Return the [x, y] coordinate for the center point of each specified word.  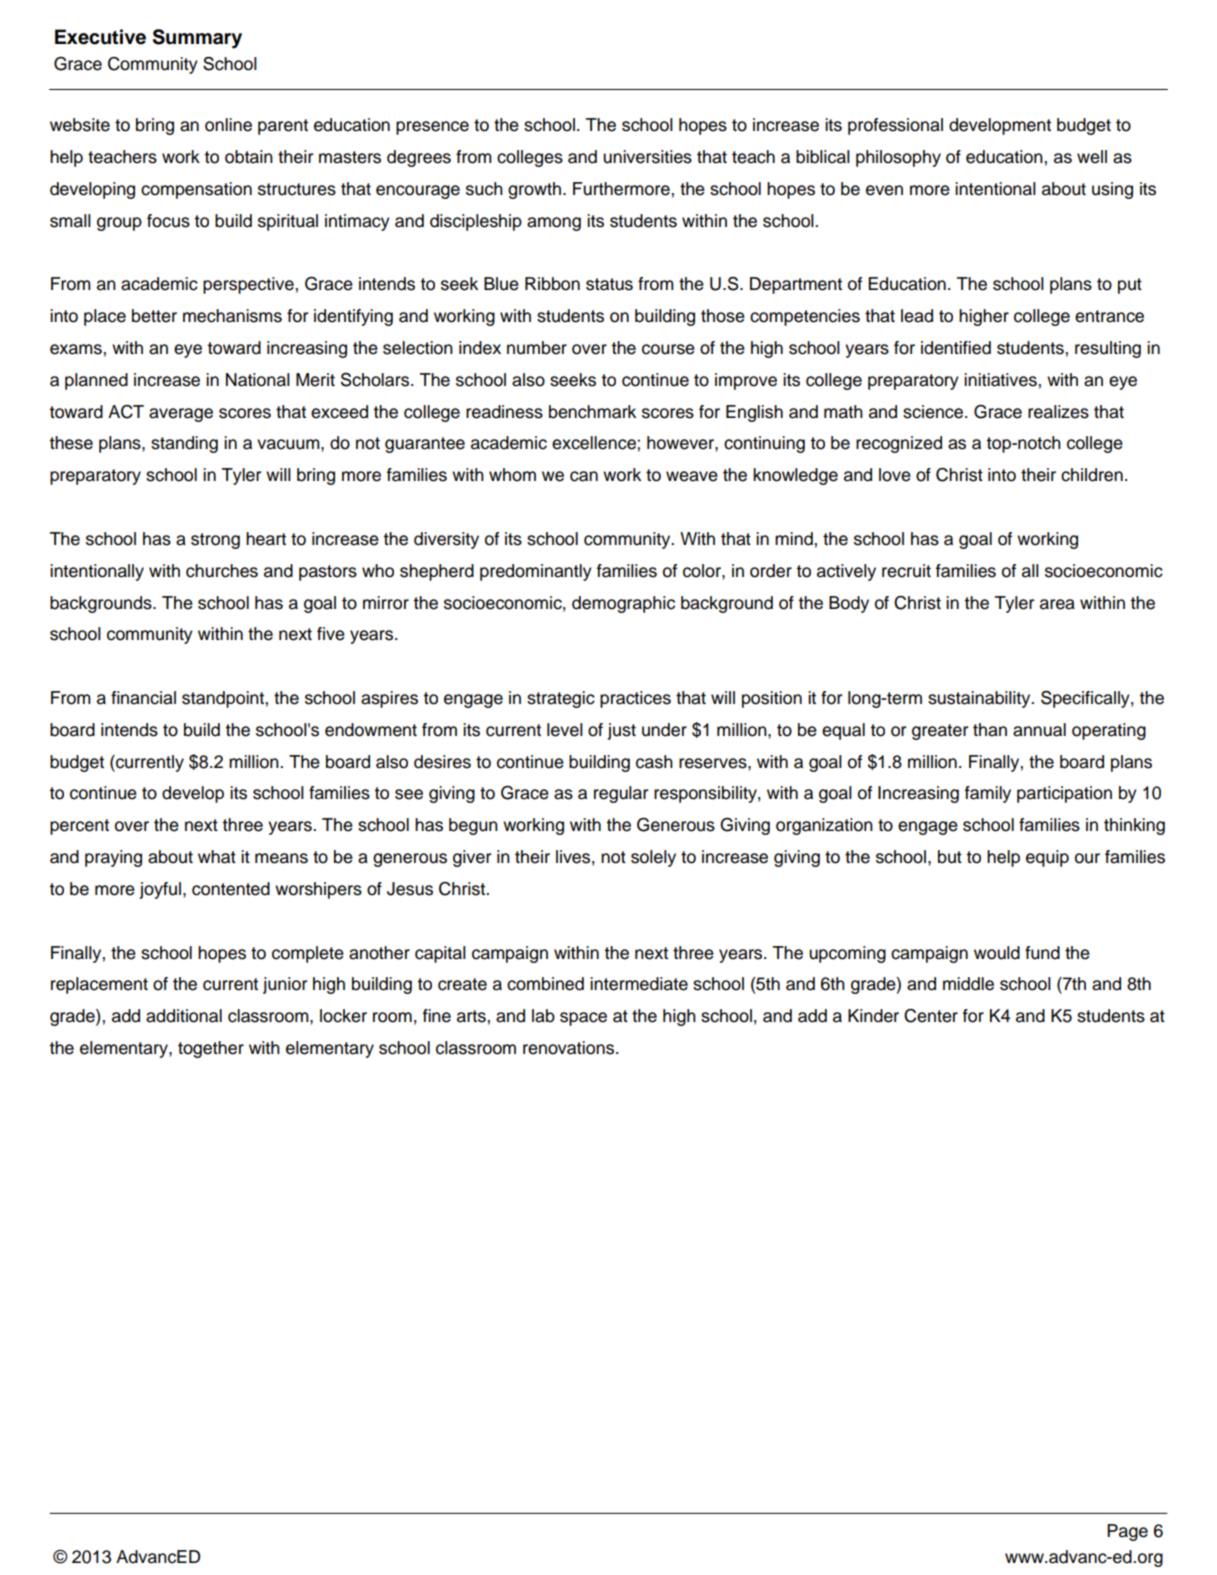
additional [184, 1016]
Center [931, 1016]
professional [895, 126]
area [1057, 604]
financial [143, 698]
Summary [197, 39]
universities [647, 157]
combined [545, 984]
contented [231, 889]
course [668, 349]
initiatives [1001, 380]
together [211, 1049]
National [258, 380]
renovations [570, 1048]
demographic [623, 604]
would [997, 953]
